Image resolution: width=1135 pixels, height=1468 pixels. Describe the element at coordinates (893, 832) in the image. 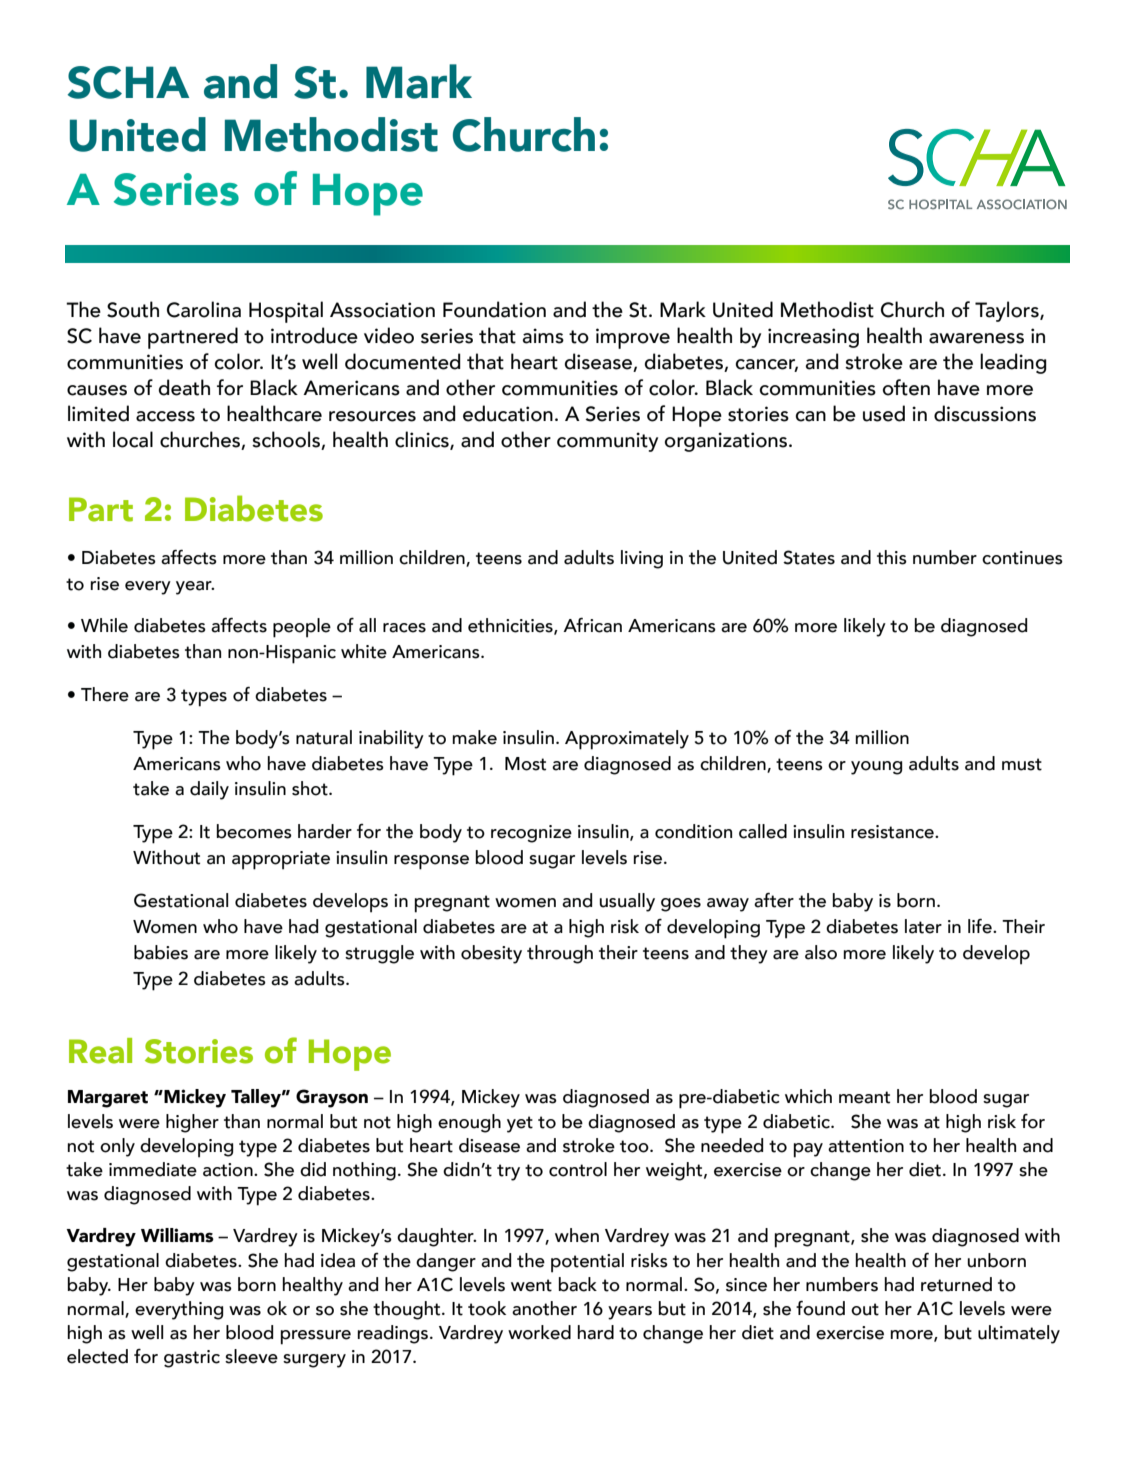

I see `resistance` at that location.
